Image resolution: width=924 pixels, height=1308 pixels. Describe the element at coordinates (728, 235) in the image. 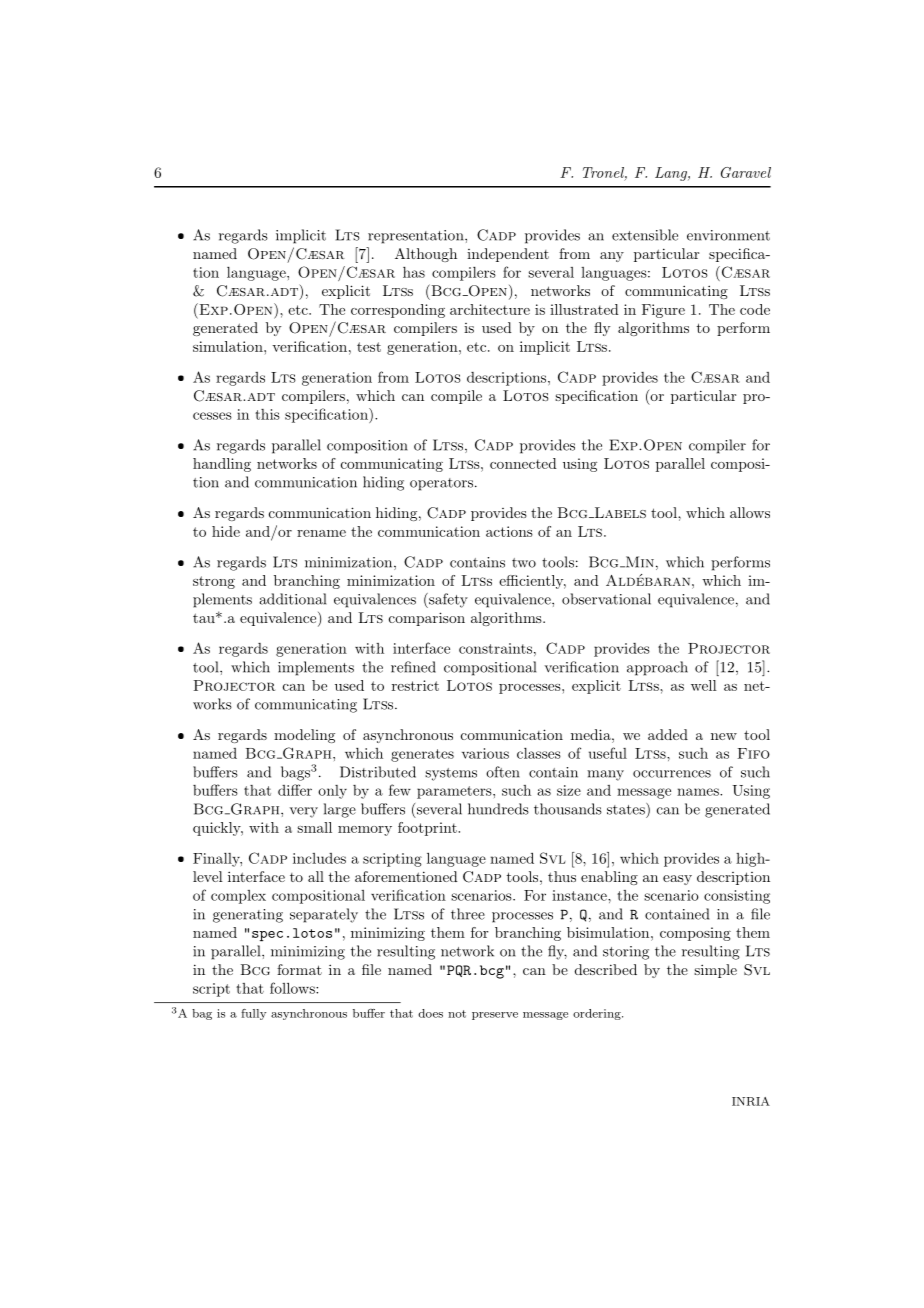

I see `environment` at that location.
